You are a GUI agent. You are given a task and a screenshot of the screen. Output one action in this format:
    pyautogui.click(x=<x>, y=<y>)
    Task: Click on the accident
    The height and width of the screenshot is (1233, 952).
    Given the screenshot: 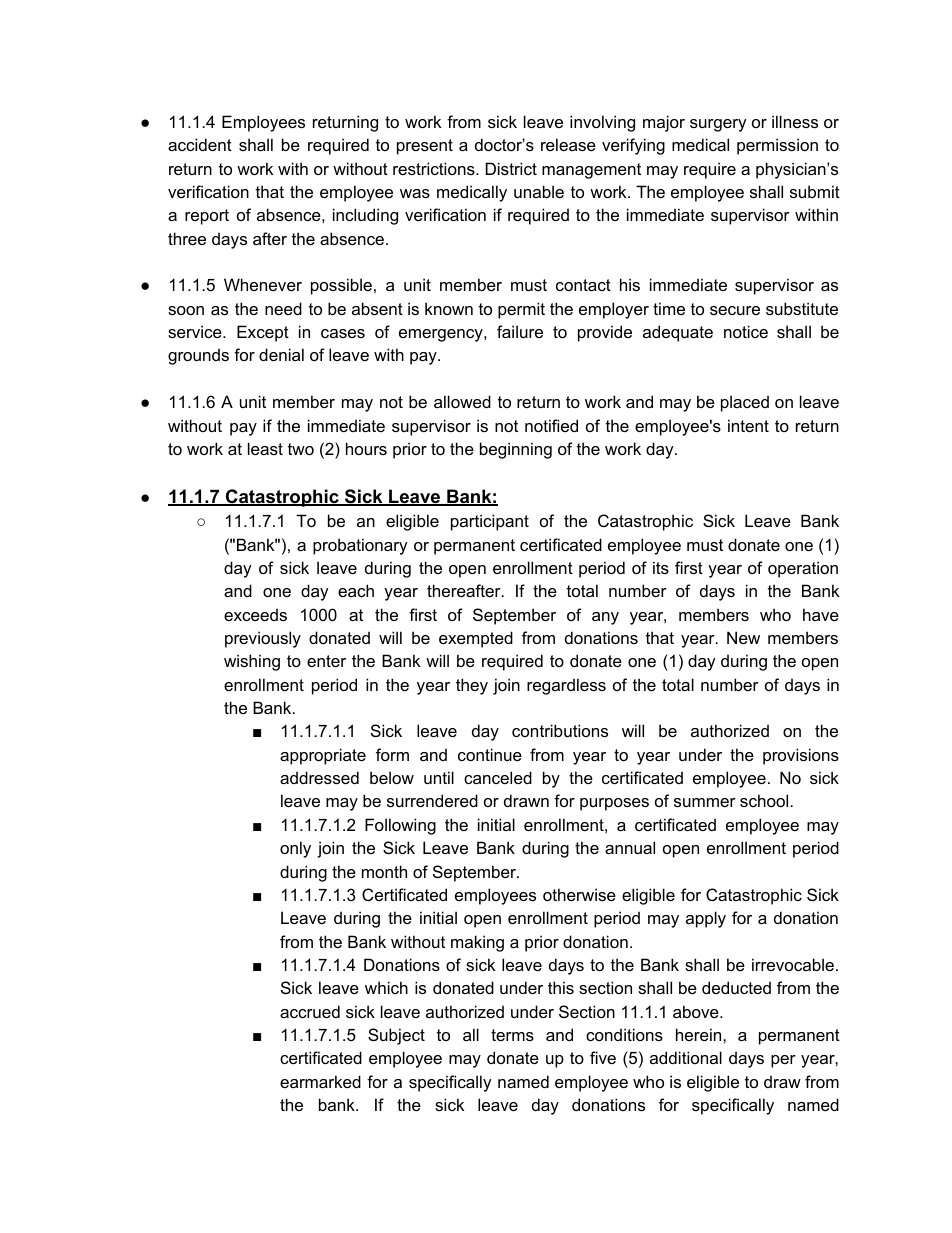 What is the action you would take?
    pyautogui.click(x=200, y=144)
